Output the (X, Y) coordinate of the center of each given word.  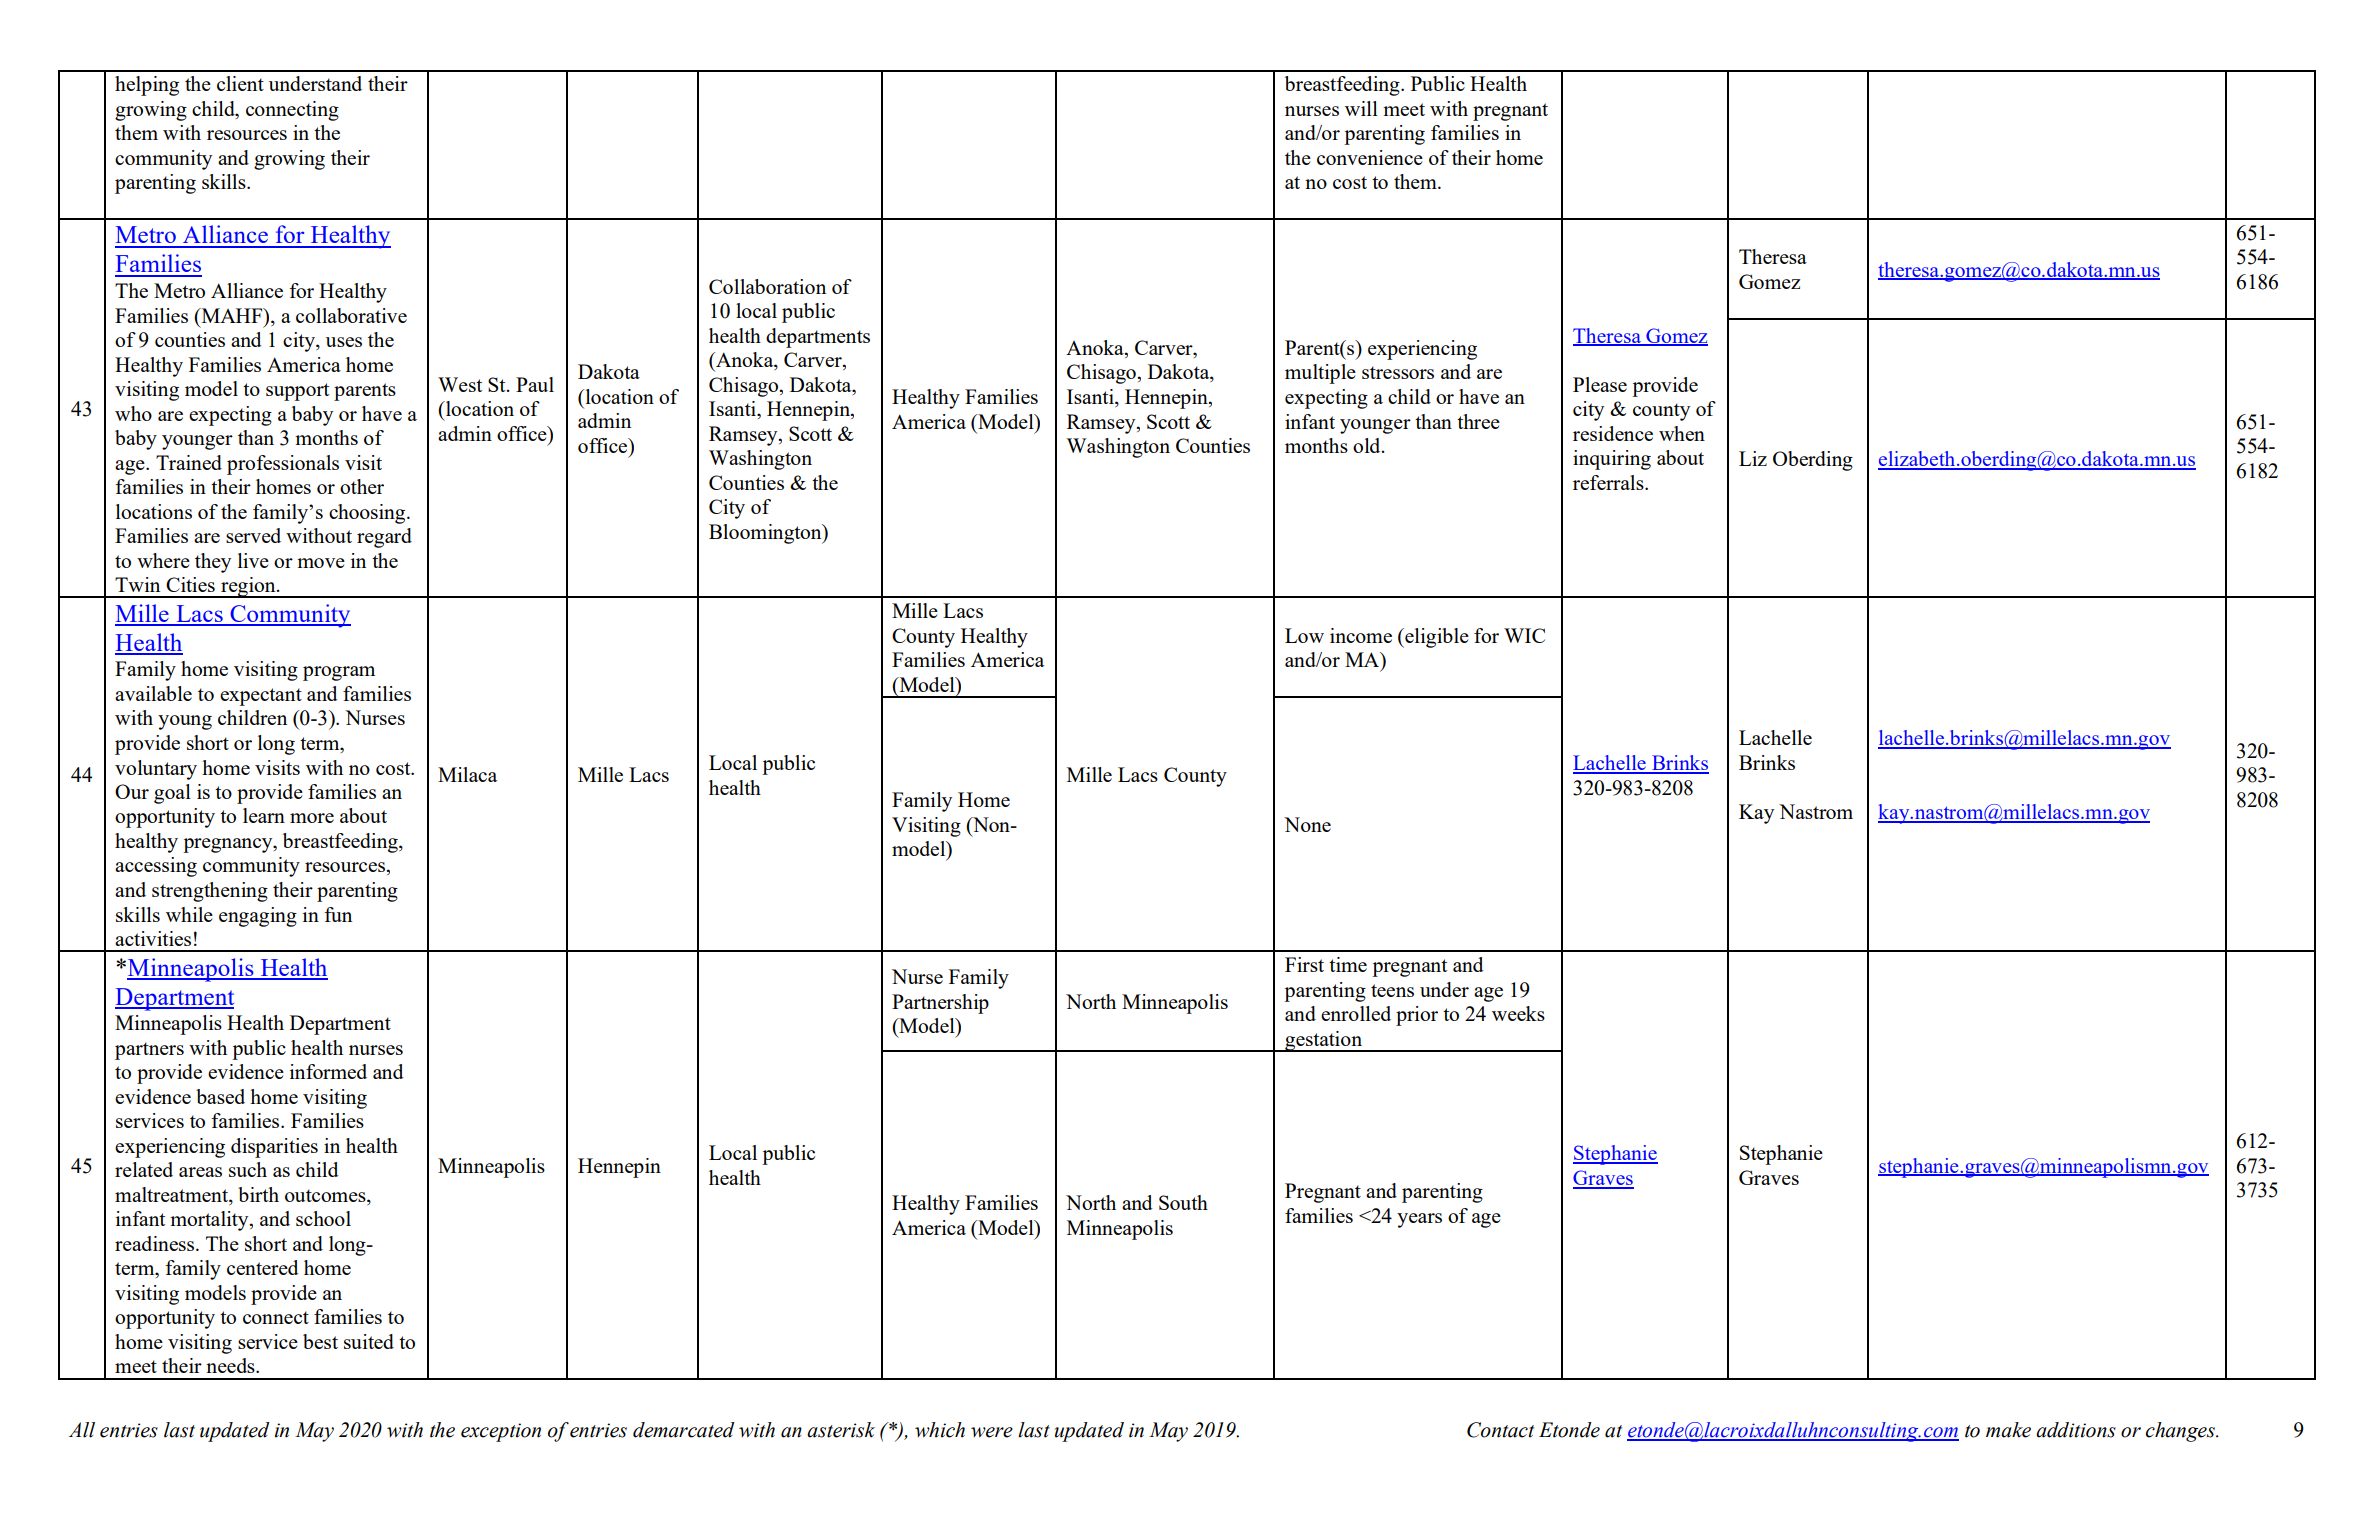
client (240, 83)
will (1361, 108)
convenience (1370, 157)
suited (369, 1341)
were (992, 1432)
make (2008, 1430)
